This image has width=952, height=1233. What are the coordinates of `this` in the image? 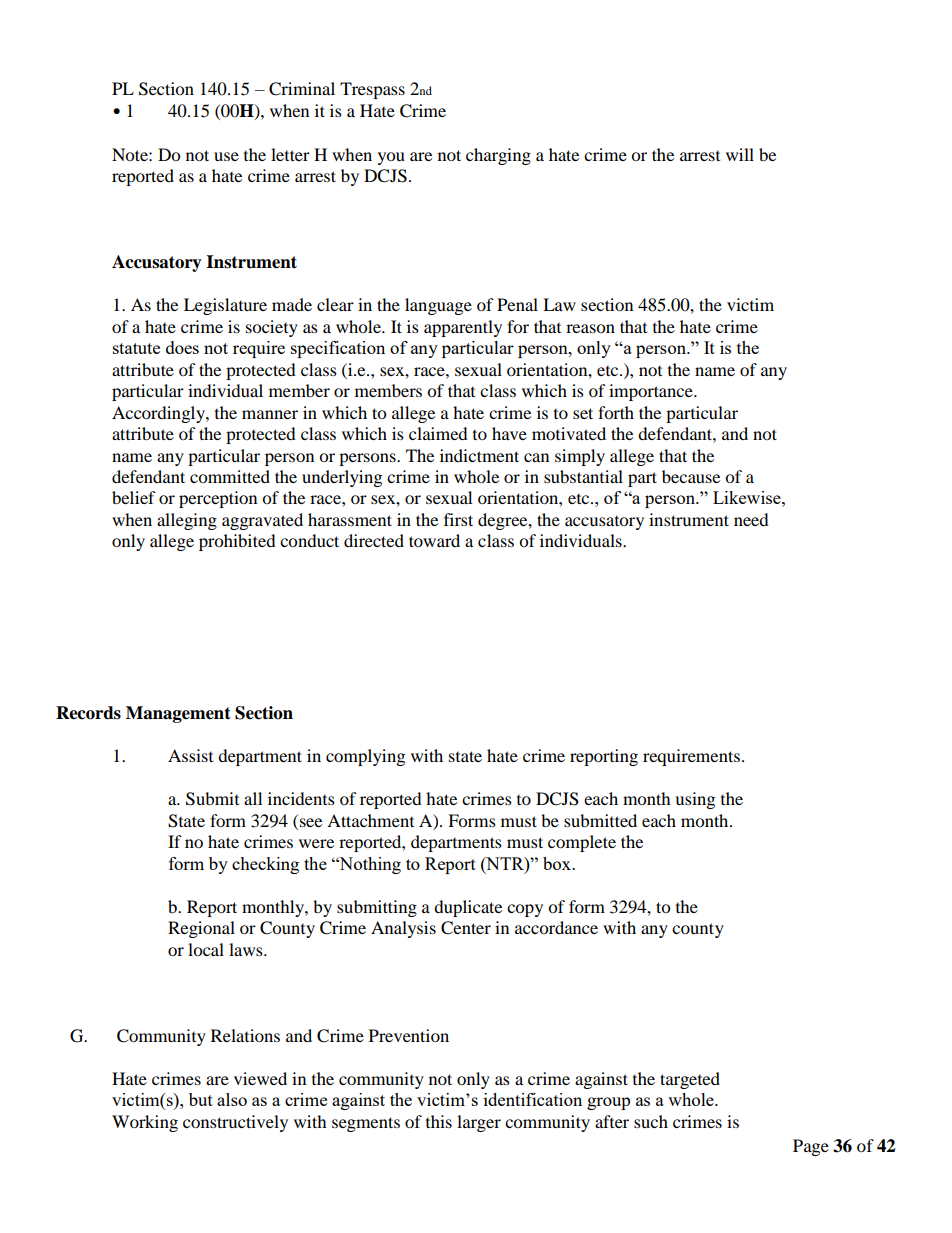 It's located at (439, 1121).
